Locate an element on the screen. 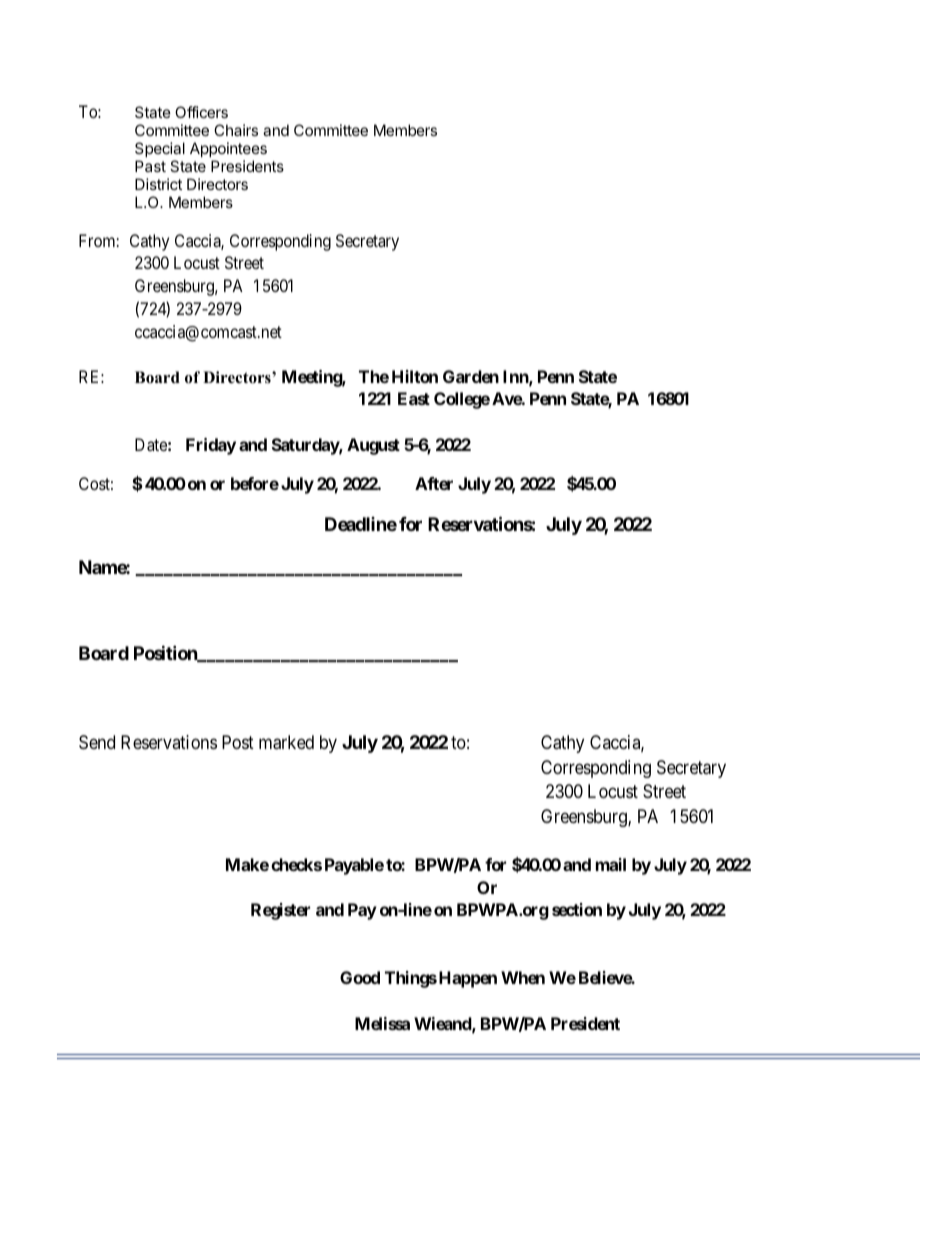 The image size is (952, 1233). Friday is located at coordinates (211, 446).
